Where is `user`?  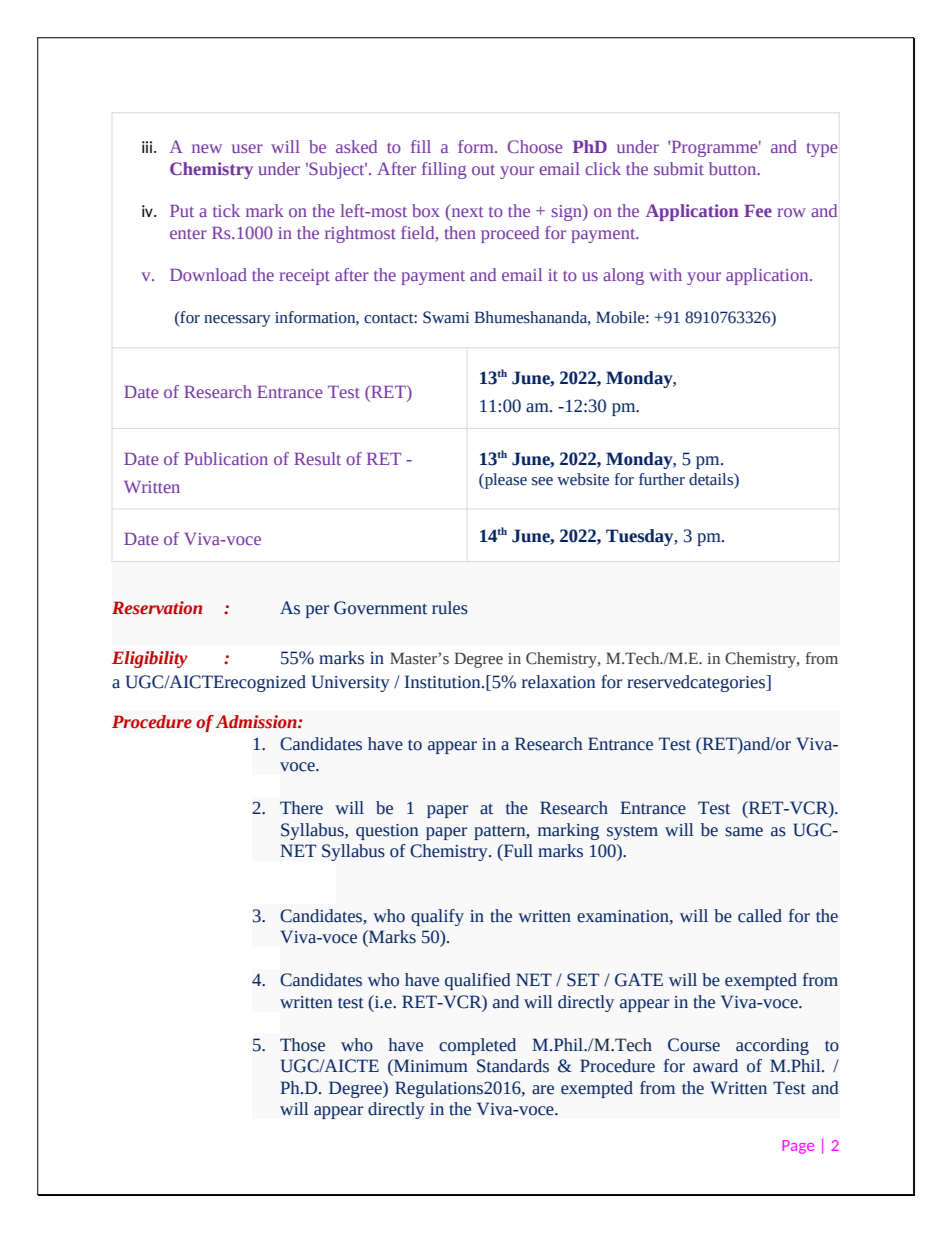
user is located at coordinates (247, 148).
